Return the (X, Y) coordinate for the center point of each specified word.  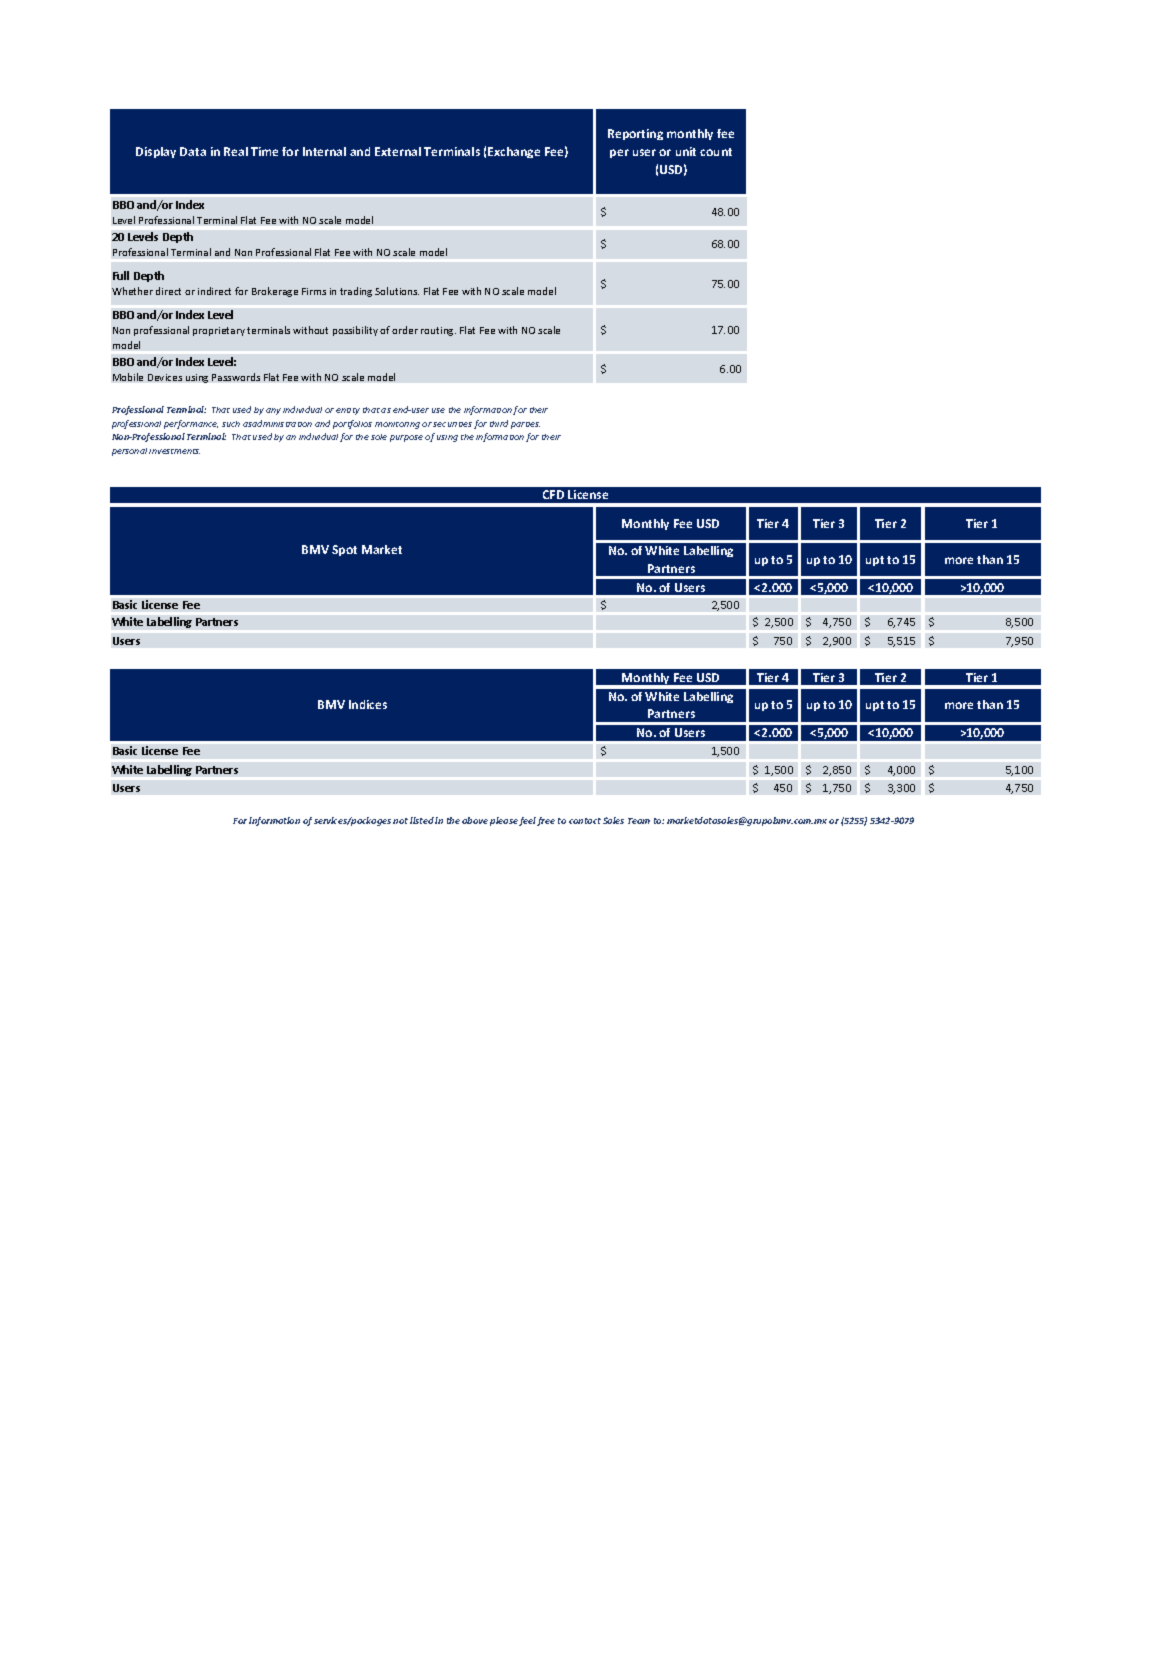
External (398, 151)
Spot (344, 550)
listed (422, 820)
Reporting (635, 134)
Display (156, 152)
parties (525, 425)
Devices (165, 377)
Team (639, 821)
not (400, 821)
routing (438, 331)
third (499, 423)
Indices (368, 704)
